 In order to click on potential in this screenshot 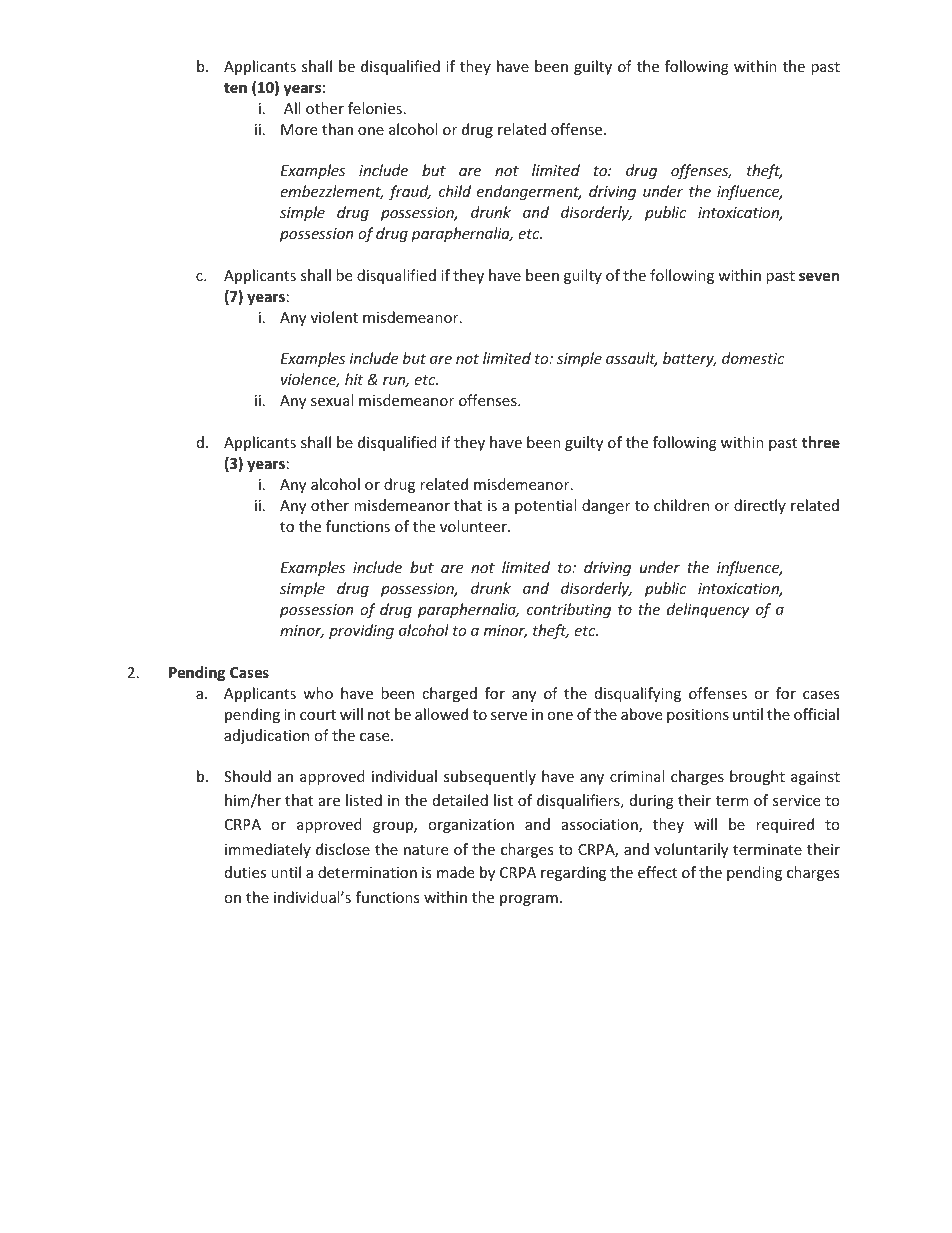, I will do `click(545, 506)`.
